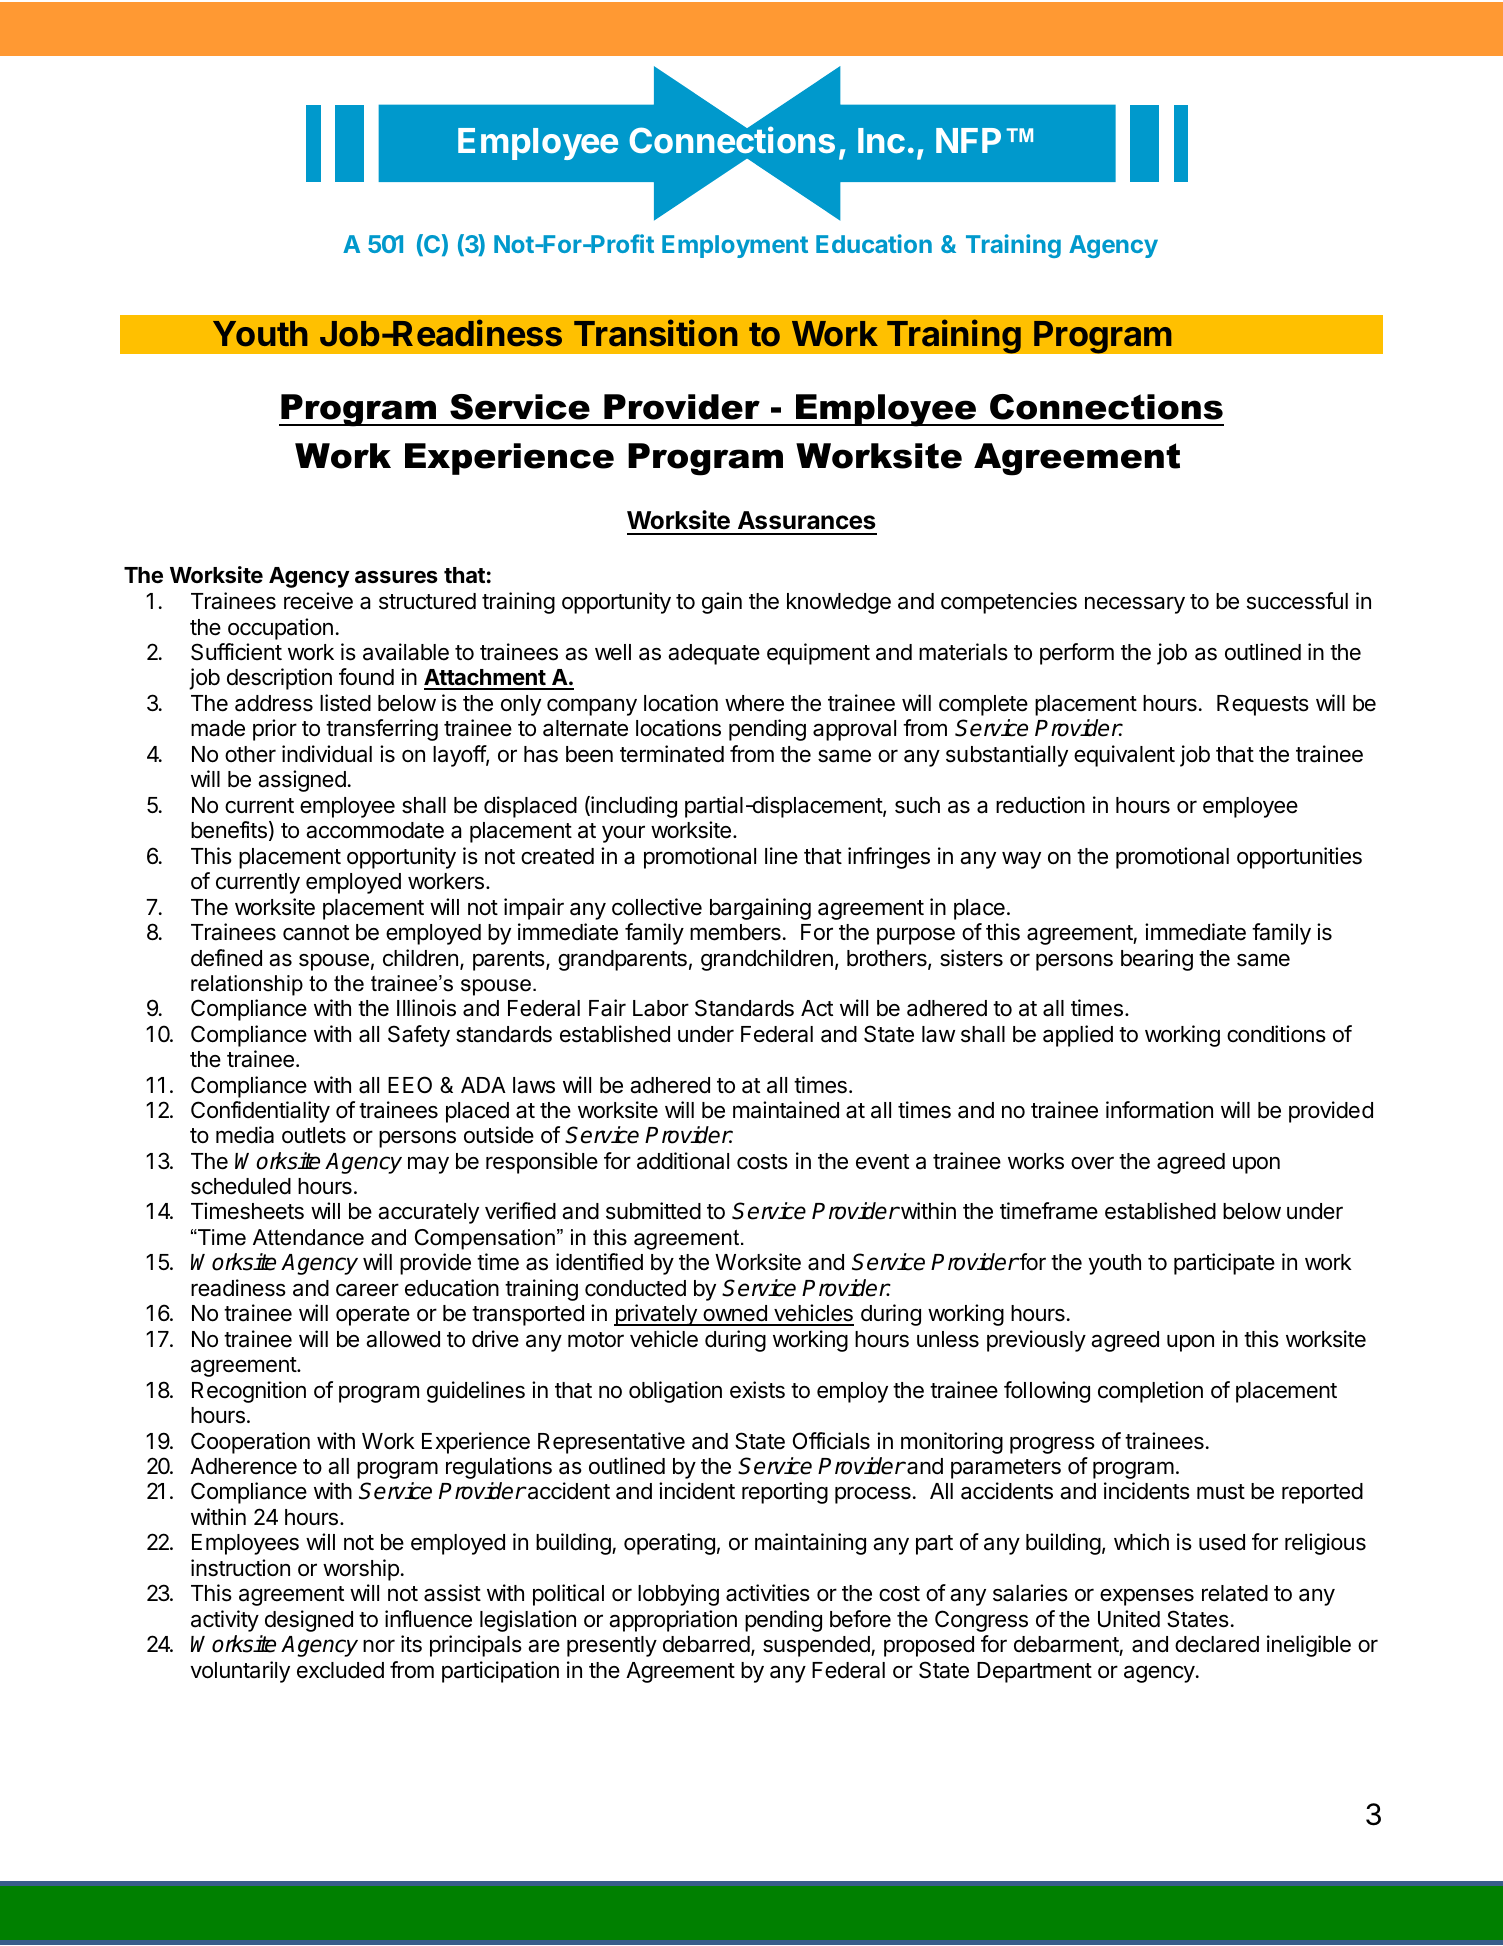  Describe the element at coordinates (1092, 1163) in the image. I see `over` at that location.
